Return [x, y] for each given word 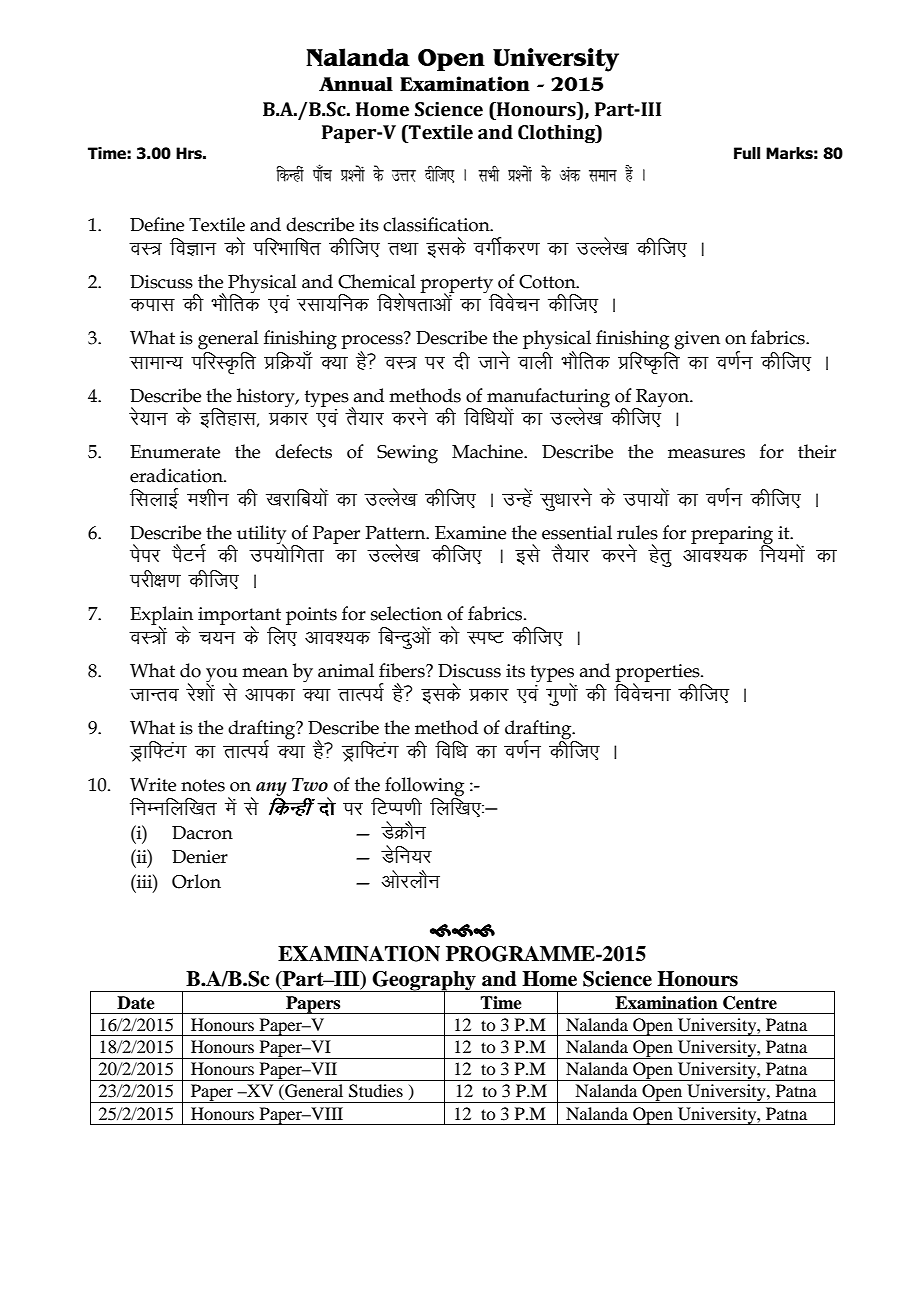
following [424, 787]
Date [136, 1003]
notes [203, 785]
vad [570, 174]
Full [747, 153]
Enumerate [175, 452]
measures [706, 454]
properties [658, 674]
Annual [356, 84]
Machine [488, 451]
